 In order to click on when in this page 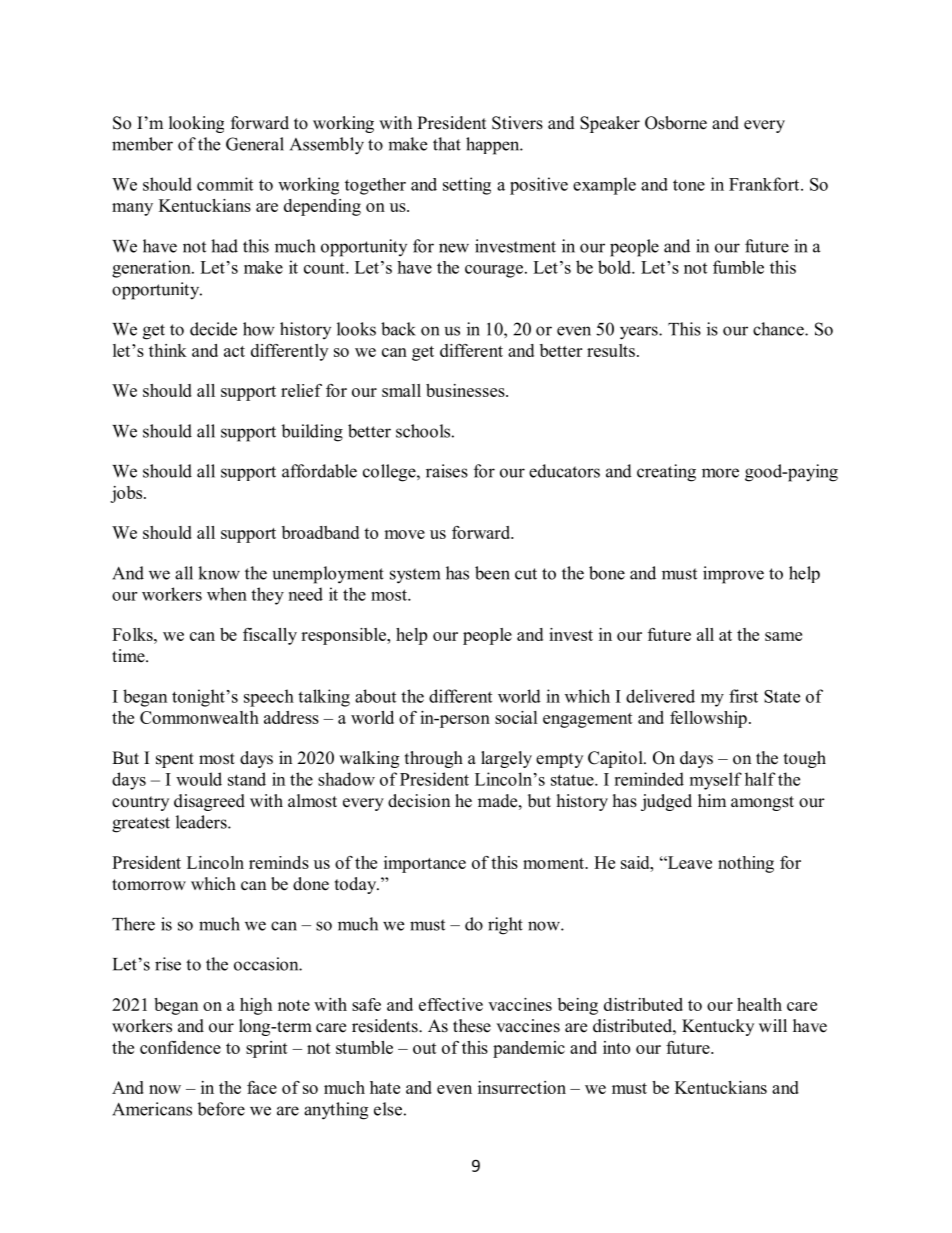, I will do `click(227, 594)`.
